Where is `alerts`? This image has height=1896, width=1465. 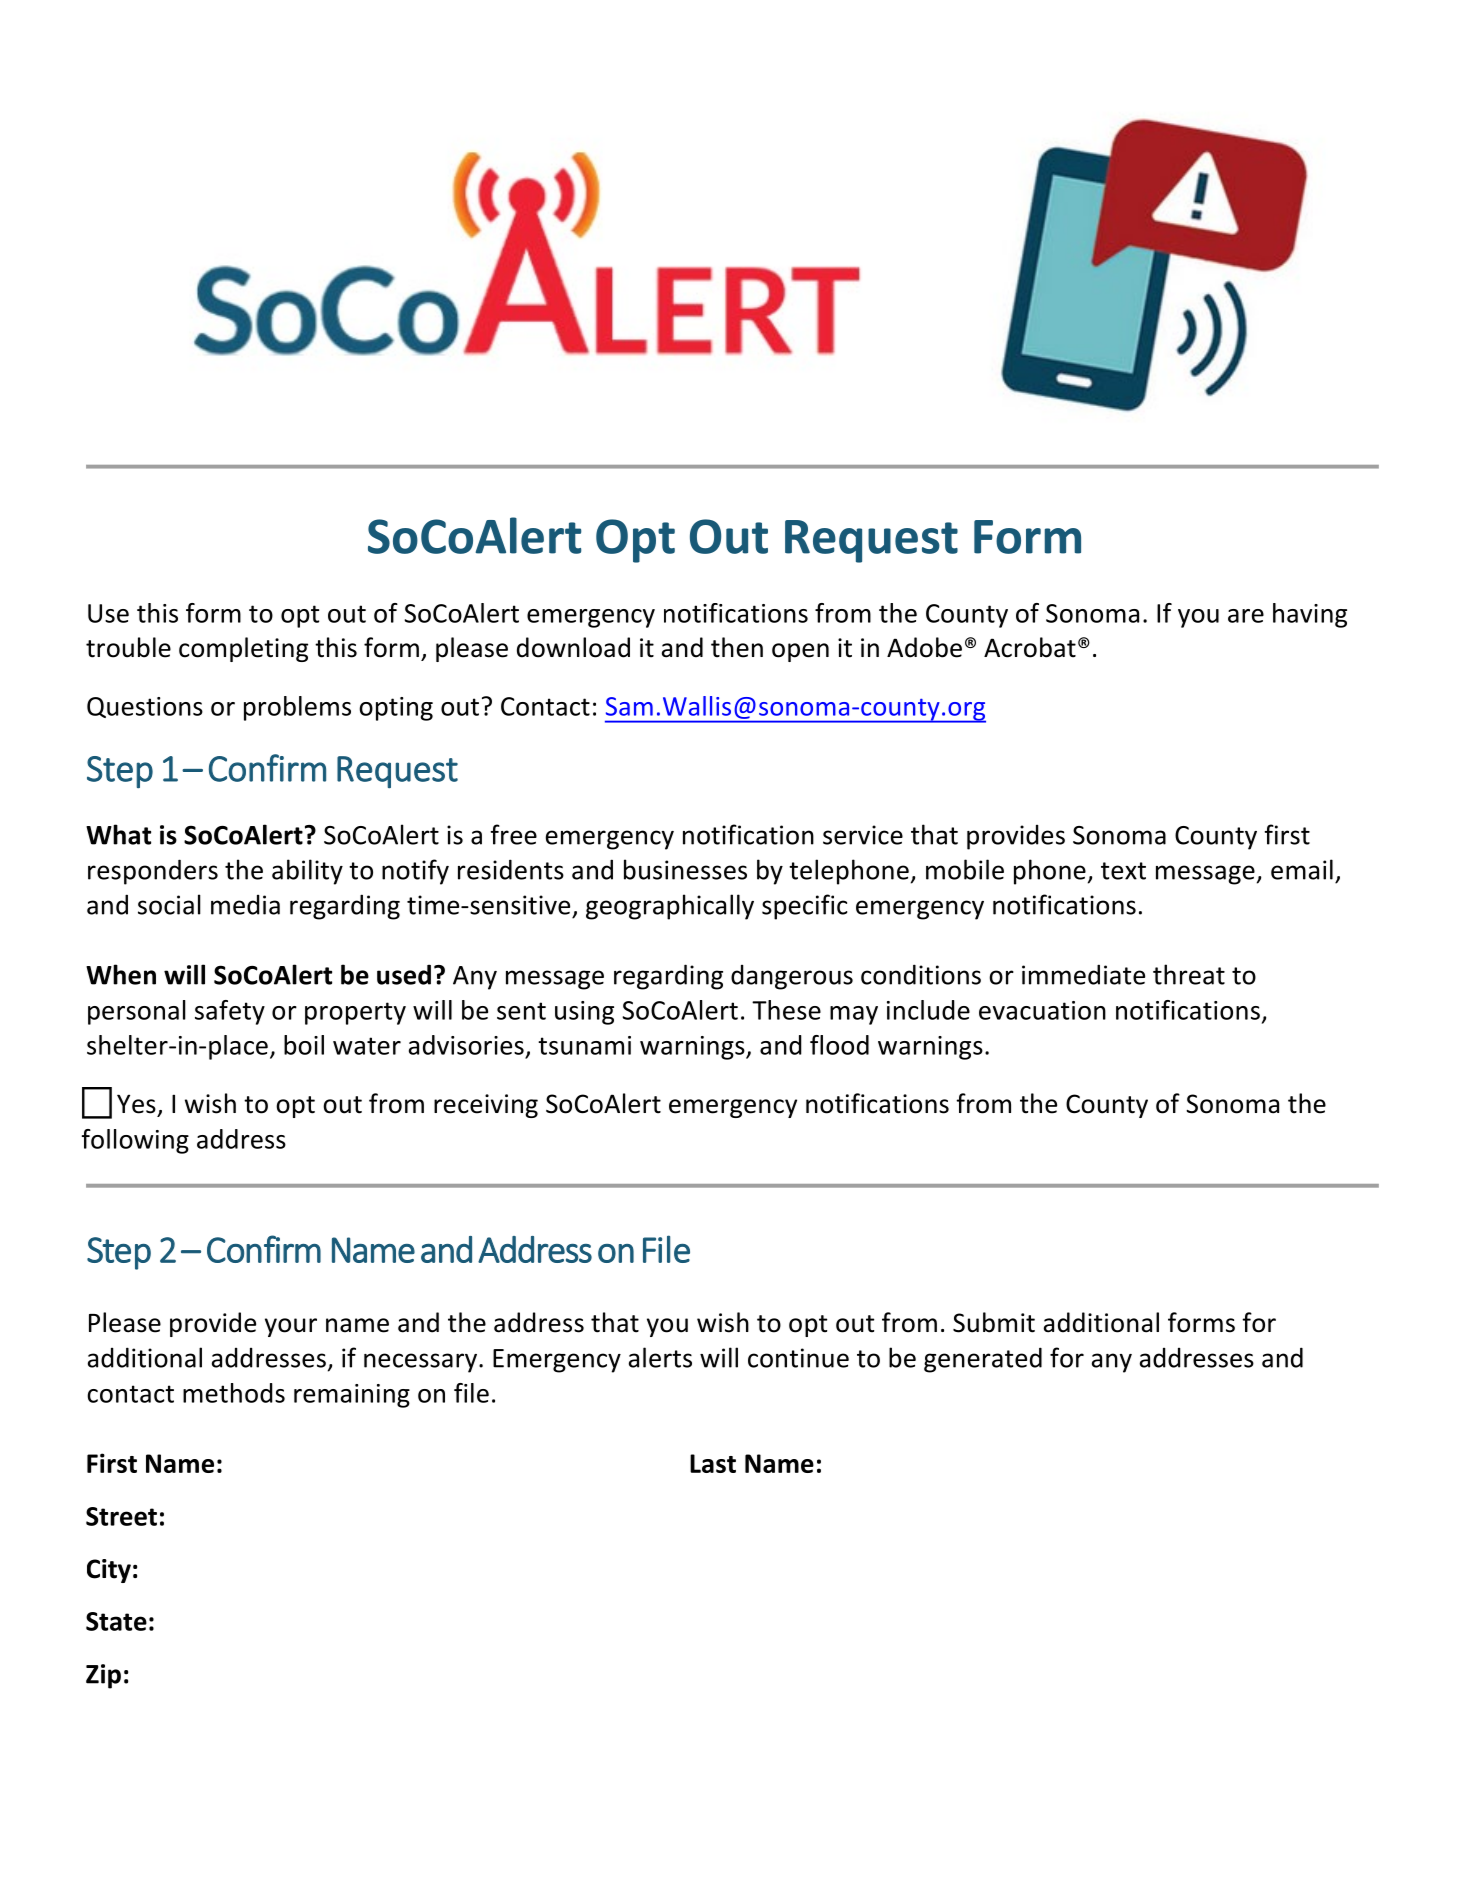 alerts is located at coordinates (660, 1357).
